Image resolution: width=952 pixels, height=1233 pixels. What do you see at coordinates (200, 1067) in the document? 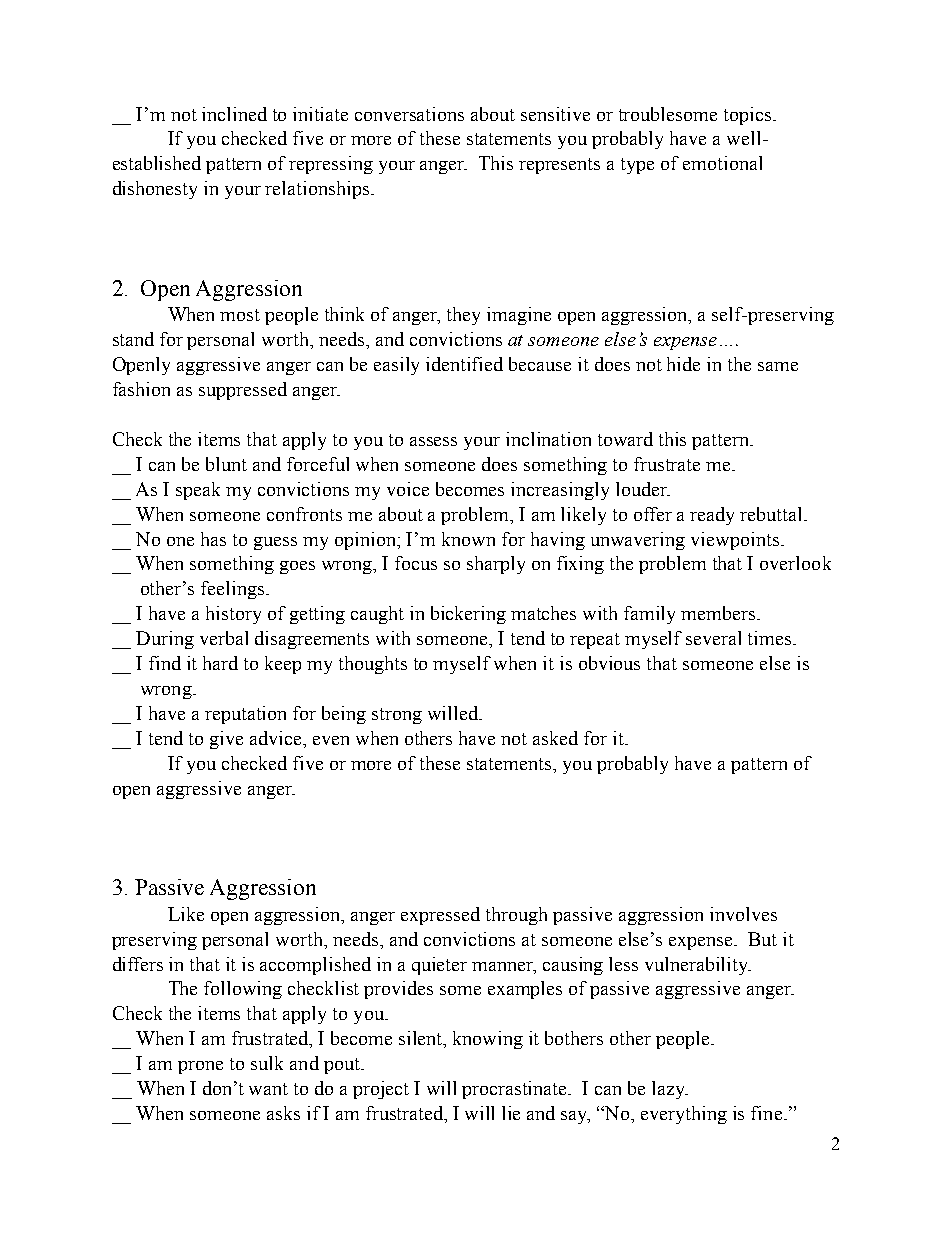
I see `prone` at bounding box center [200, 1067].
